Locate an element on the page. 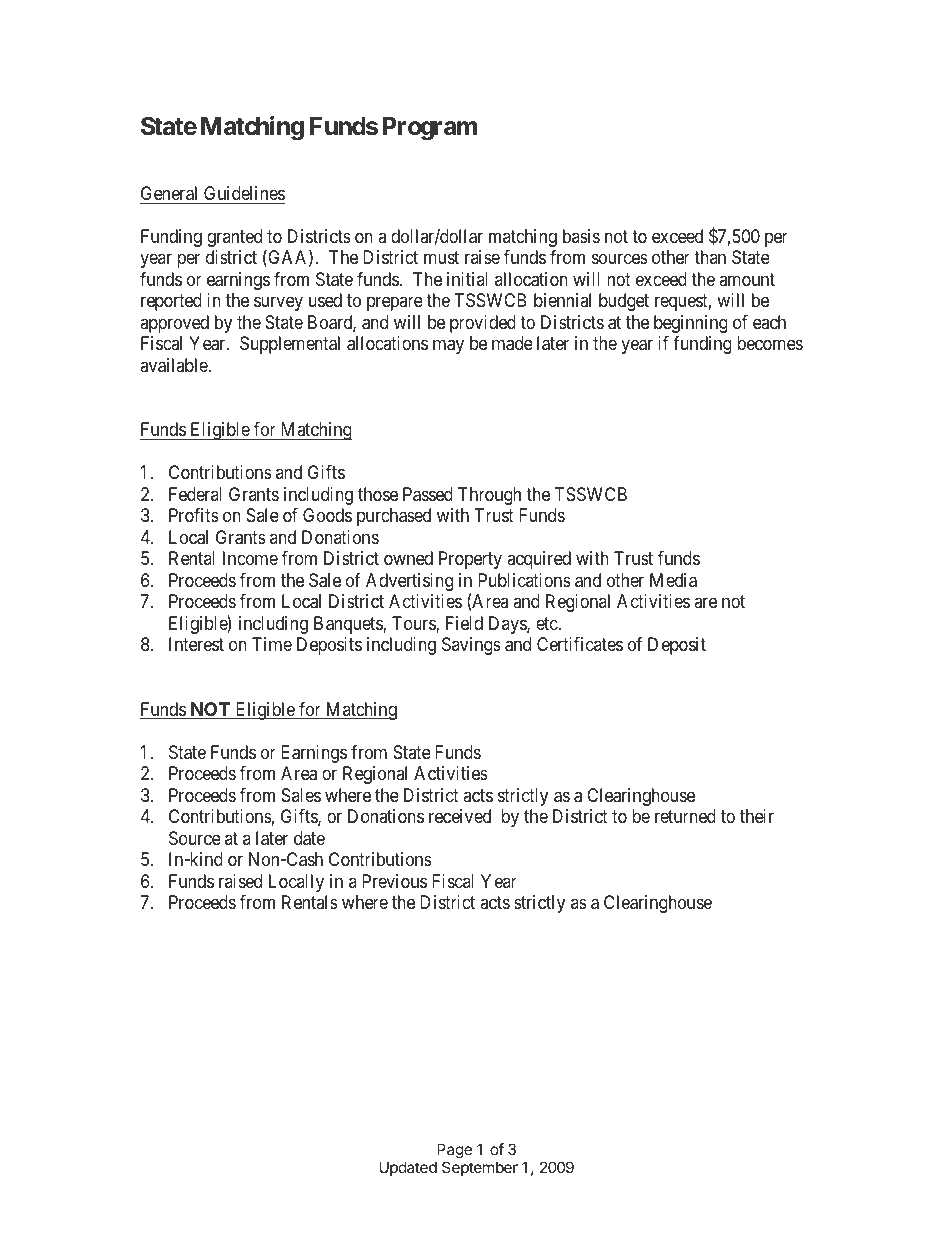  Previous is located at coordinates (394, 881).
